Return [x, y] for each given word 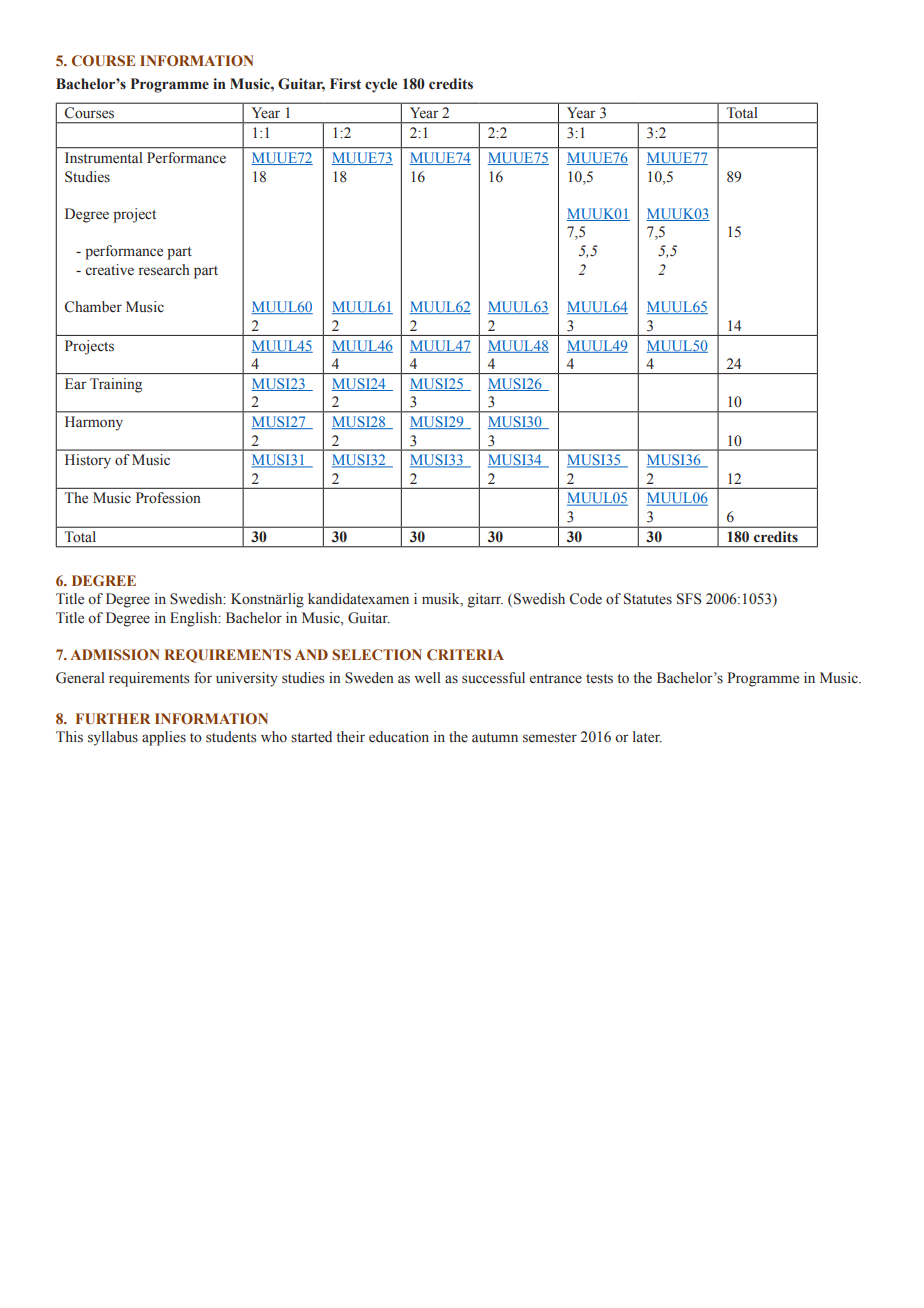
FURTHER [113, 718]
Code [586, 599]
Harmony [94, 423]
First [345, 83]
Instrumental [104, 158]
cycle [381, 85]
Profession [168, 498]
